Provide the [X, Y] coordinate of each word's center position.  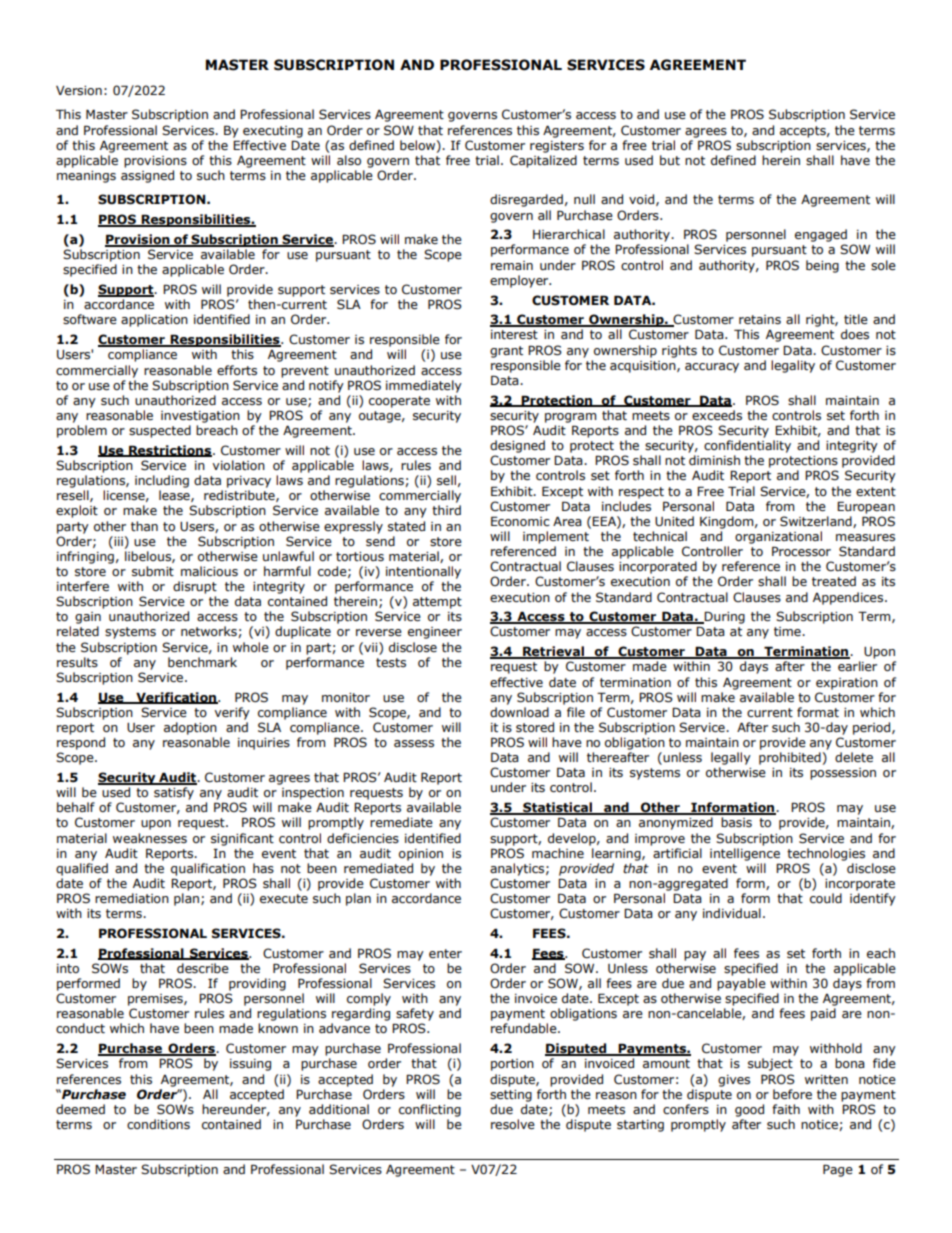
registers [557, 147]
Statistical [558, 808]
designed [517, 446]
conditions [158, 1124]
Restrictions [170, 451]
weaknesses [150, 838]
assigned [147, 176]
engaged [821, 235]
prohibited [790, 758]
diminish [714, 460]
